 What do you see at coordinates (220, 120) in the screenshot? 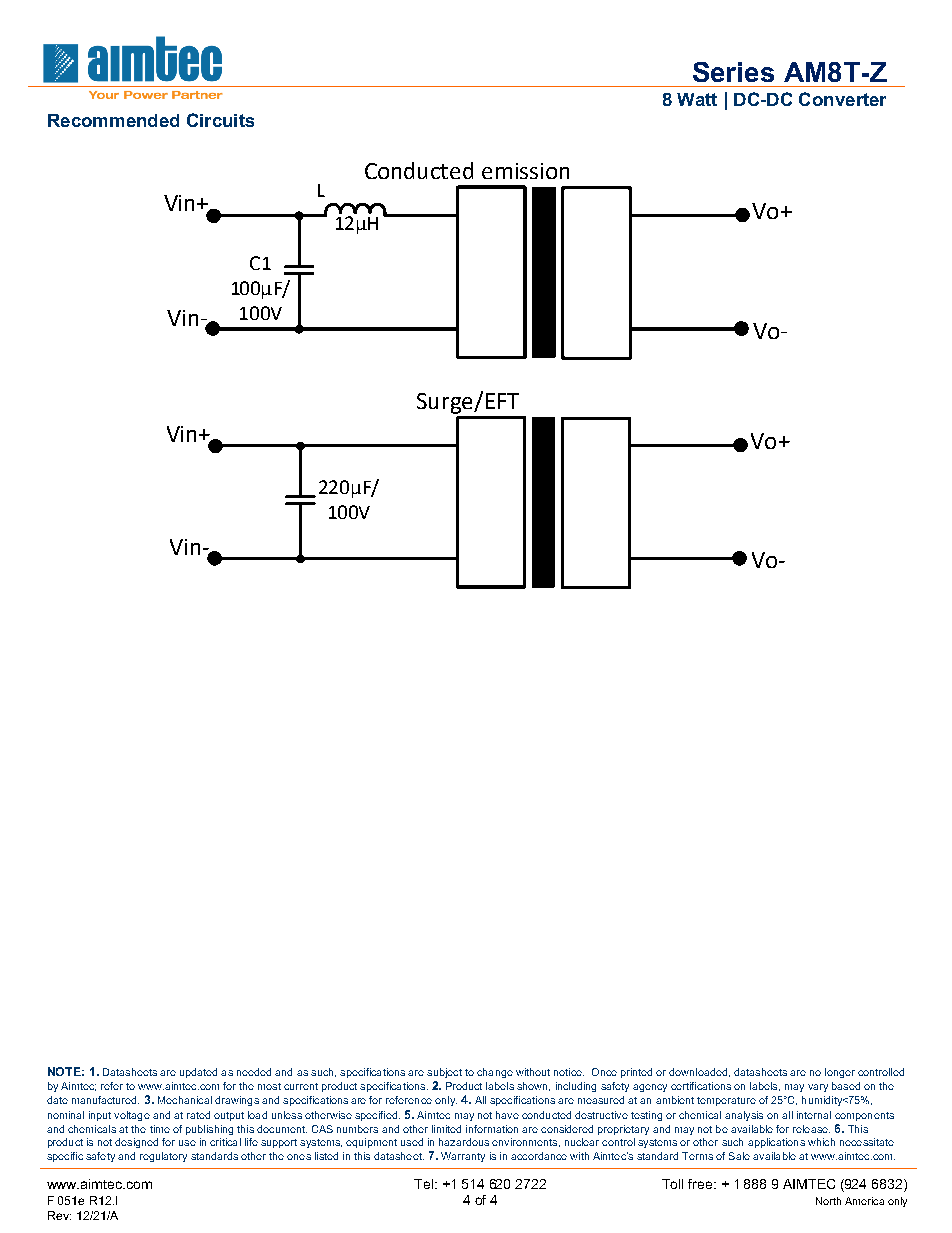
I see `Circuits` at bounding box center [220, 120].
